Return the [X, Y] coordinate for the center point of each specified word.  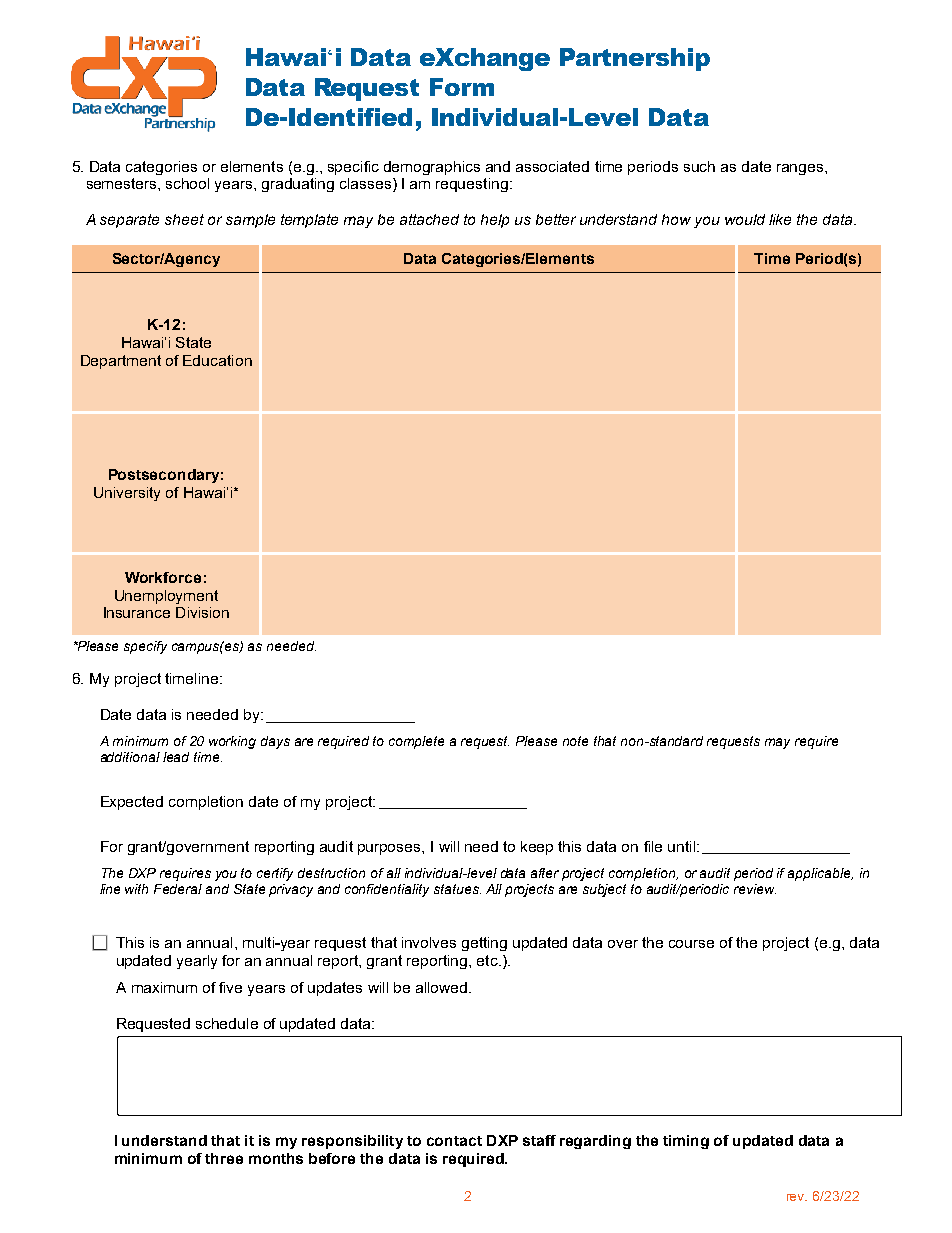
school [187, 183]
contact [454, 1141]
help [495, 221]
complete [416, 742]
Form [462, 87]
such [699, 166]
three [224, 1158]
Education [217, 360]
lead [176, 757]
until [683, 846]
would [745, 219]
